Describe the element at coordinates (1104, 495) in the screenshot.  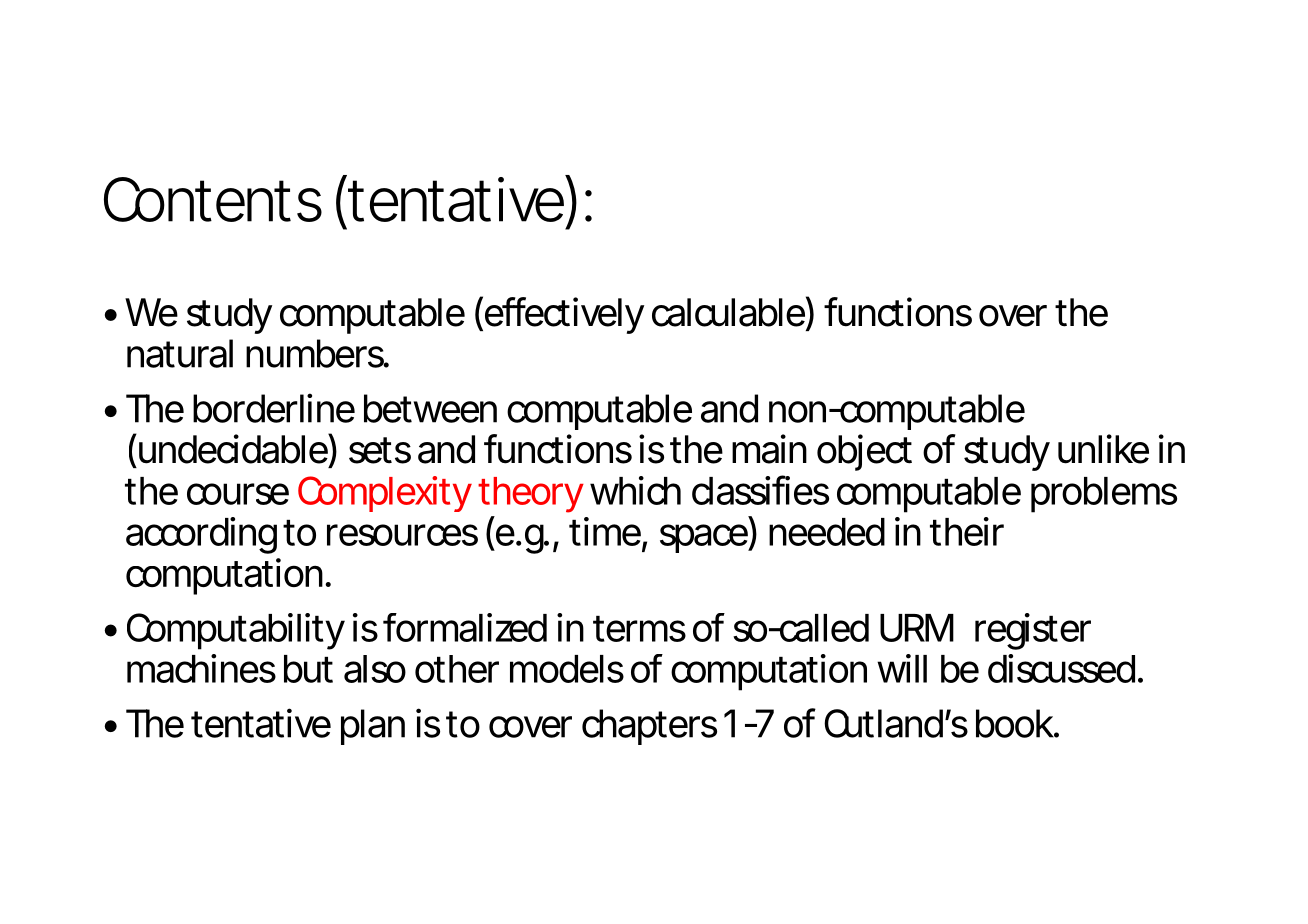
I see `problems` at that location.
